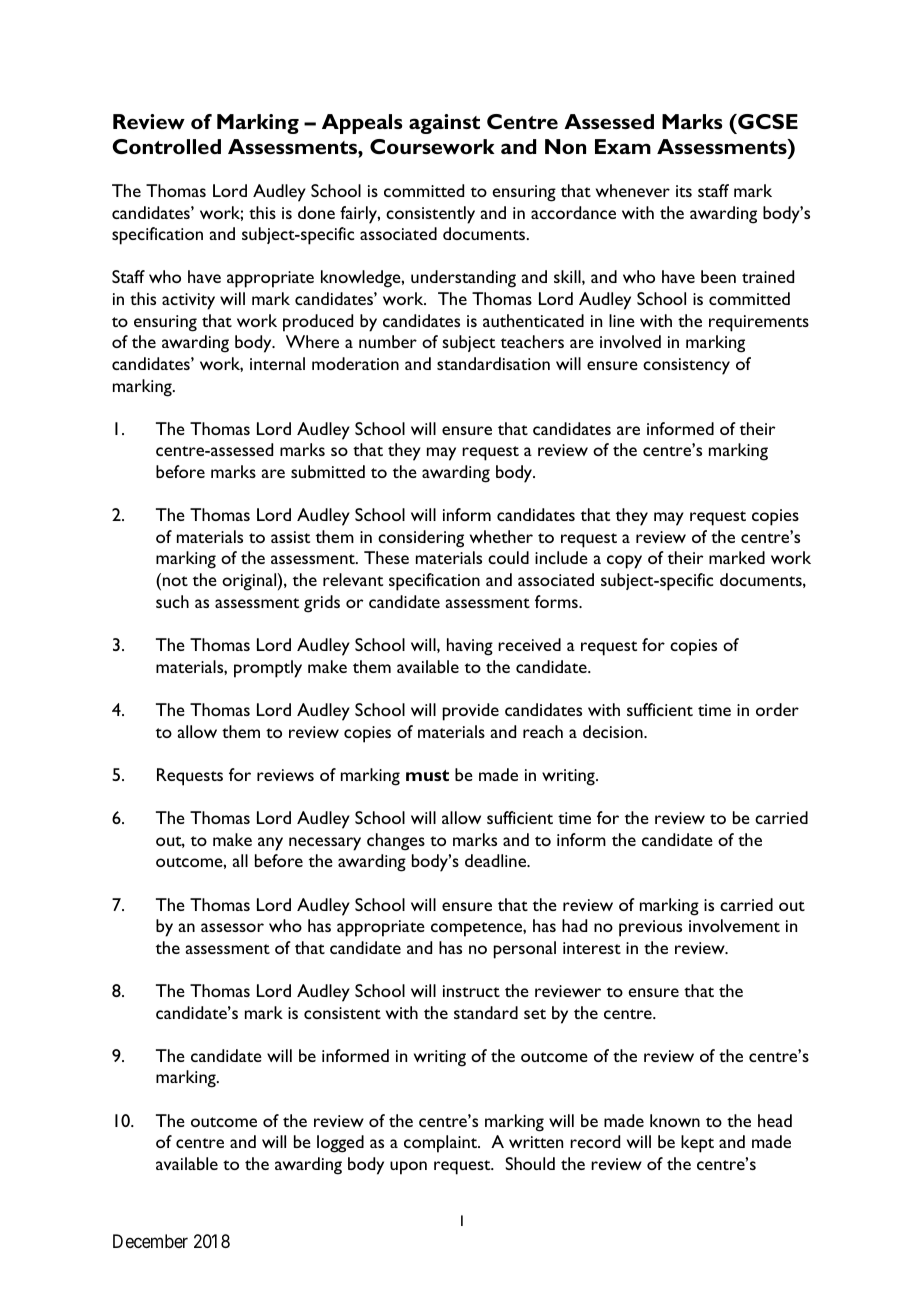 The width and height of the document is (924, 1308). I want to click on consistency, so click(686, 366).
